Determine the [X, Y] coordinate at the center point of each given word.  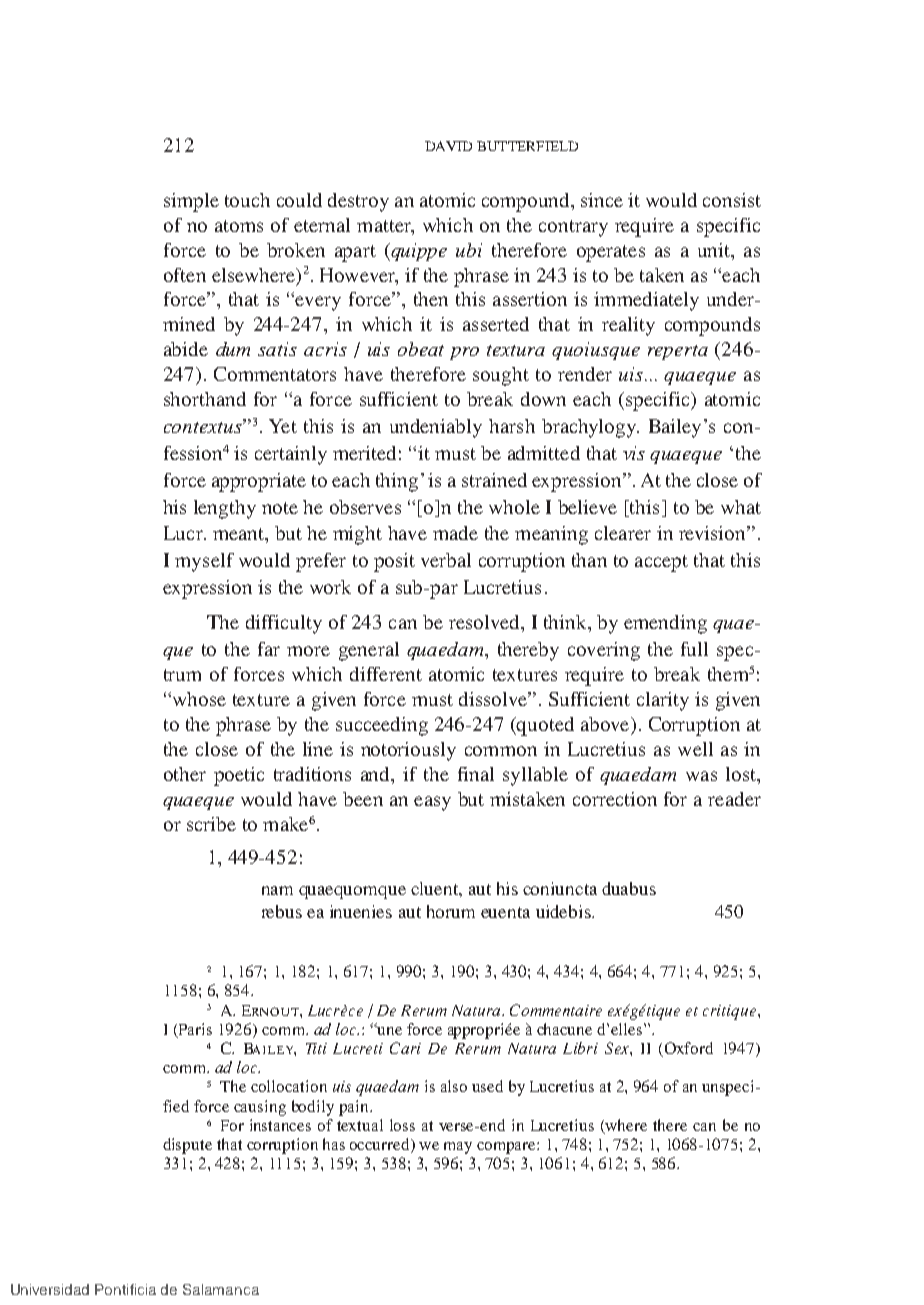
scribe [211, 824]
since [602, 200]
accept [661, 563]
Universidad [50, 1289]
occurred [381, 1145]
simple [191, 202]
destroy [358, 202]
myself [204, 562]
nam [277, 890]
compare [507, 1148]
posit [394, 562]
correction [615, 799]
